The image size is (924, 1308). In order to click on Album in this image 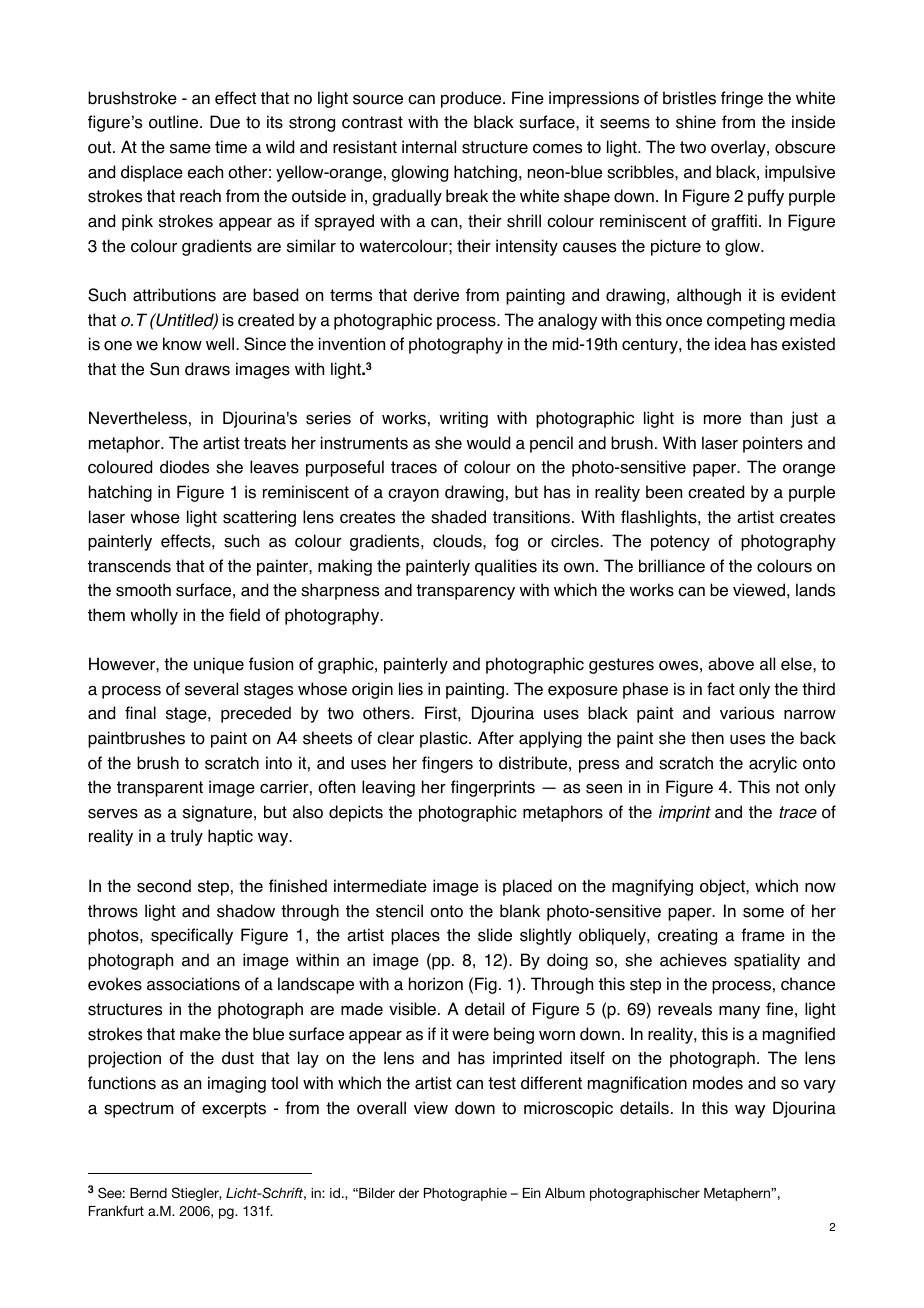, I will do `click(565, 1193)`.
